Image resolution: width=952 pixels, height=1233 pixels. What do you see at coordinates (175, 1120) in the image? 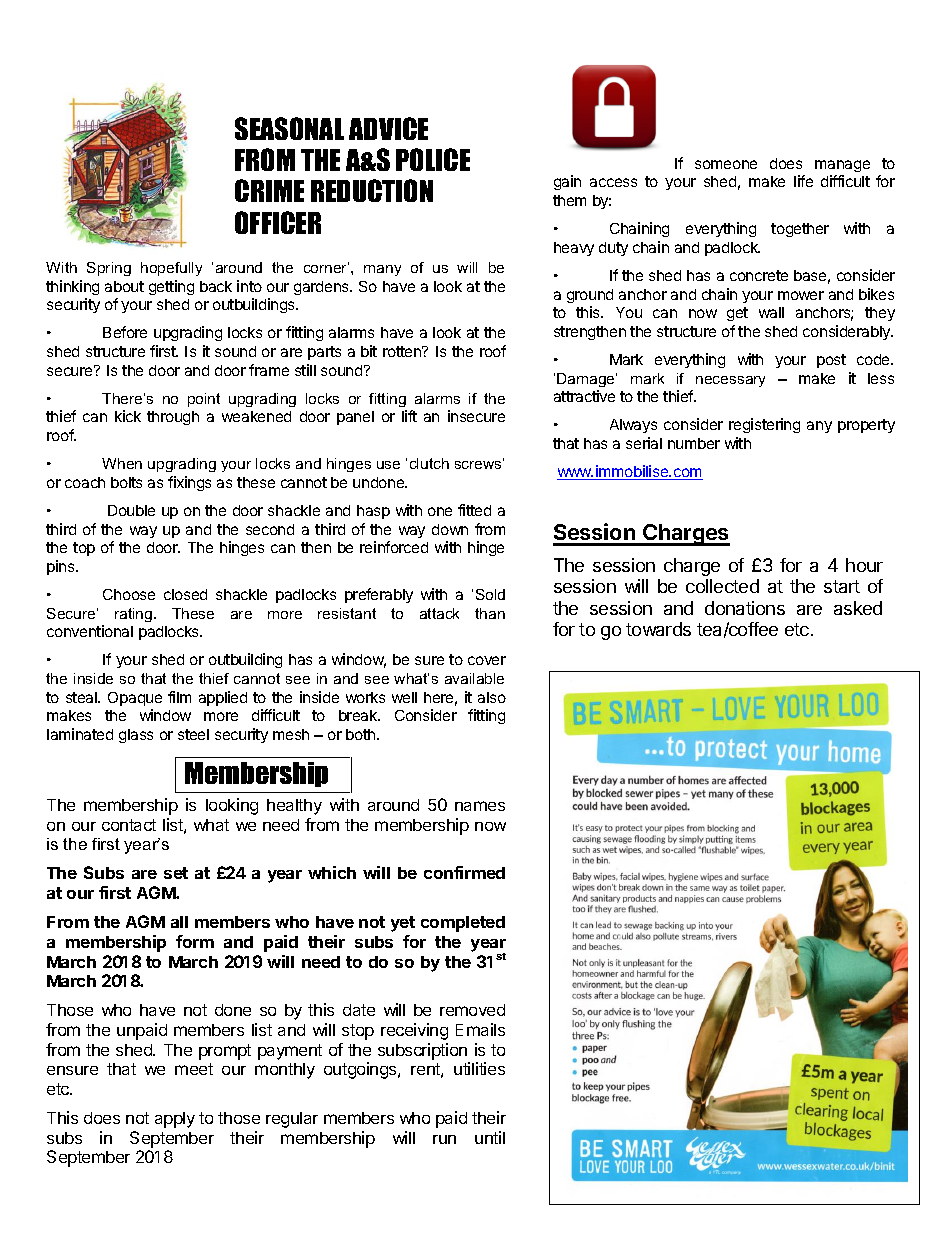
I see `apply` at bounding box center [175, 1120].
